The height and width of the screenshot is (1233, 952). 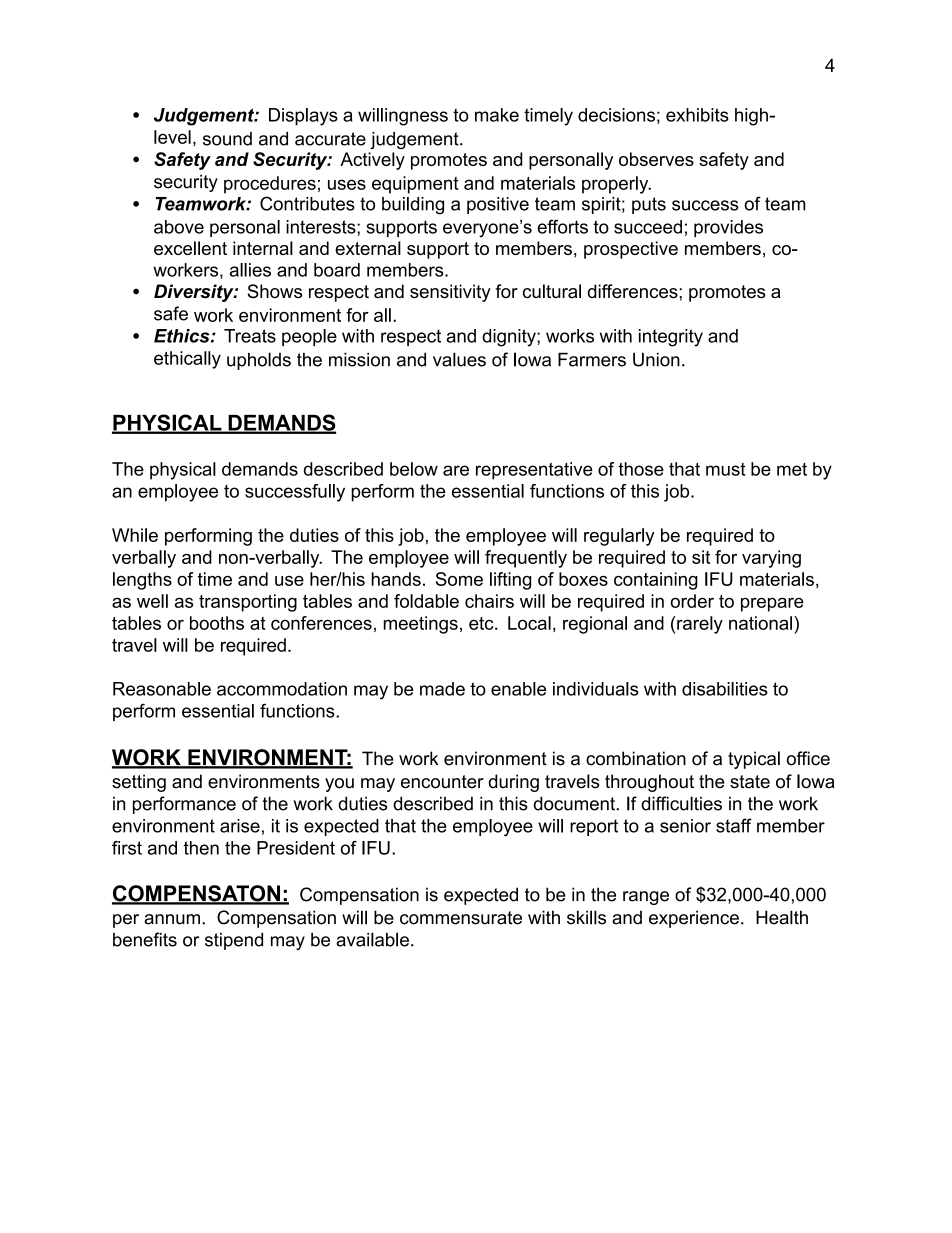 I want to click on make, so click(x=497, y=115).
